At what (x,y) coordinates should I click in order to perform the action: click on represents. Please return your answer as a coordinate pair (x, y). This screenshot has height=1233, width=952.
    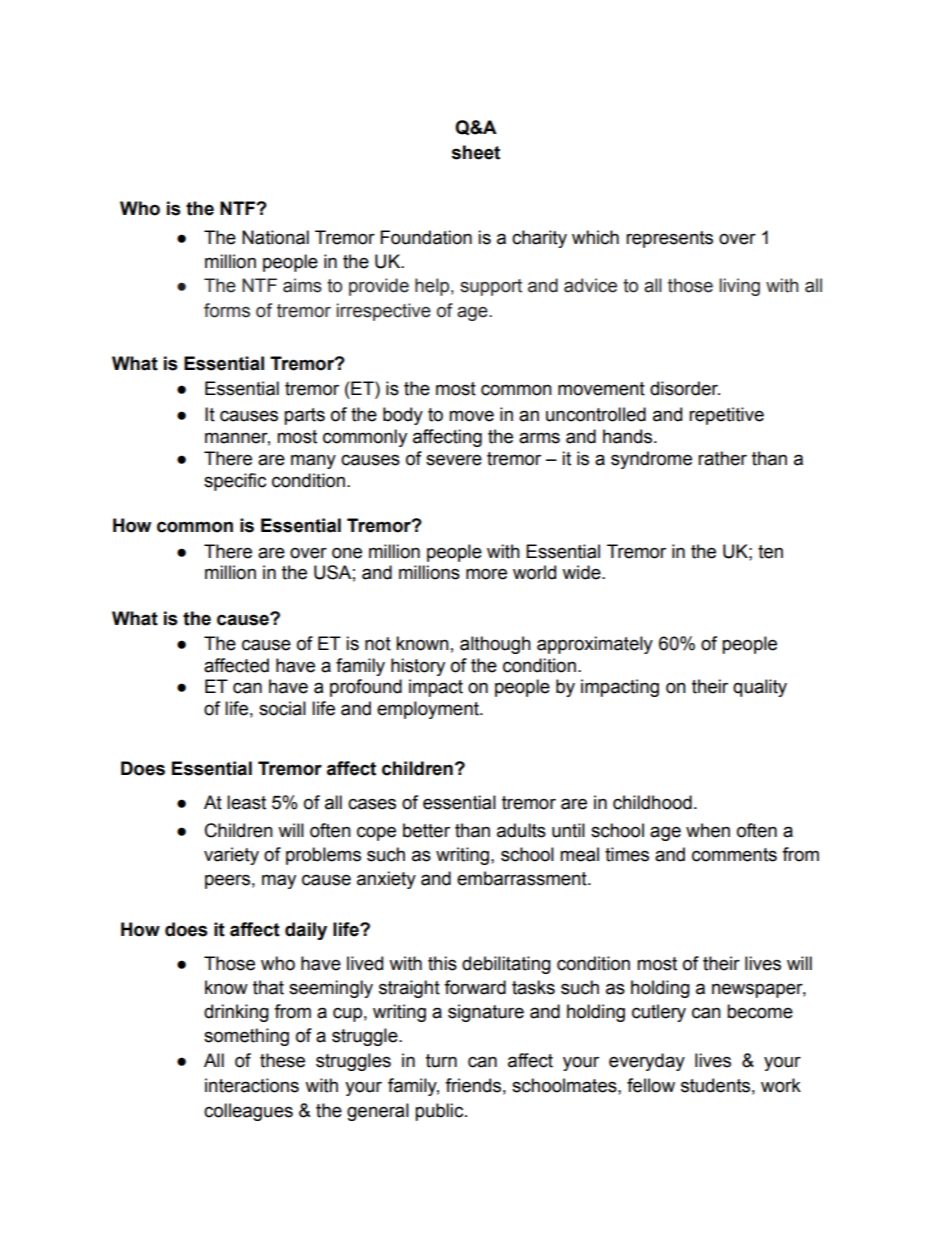
    Looking at the image, I should click on (669, 239).
